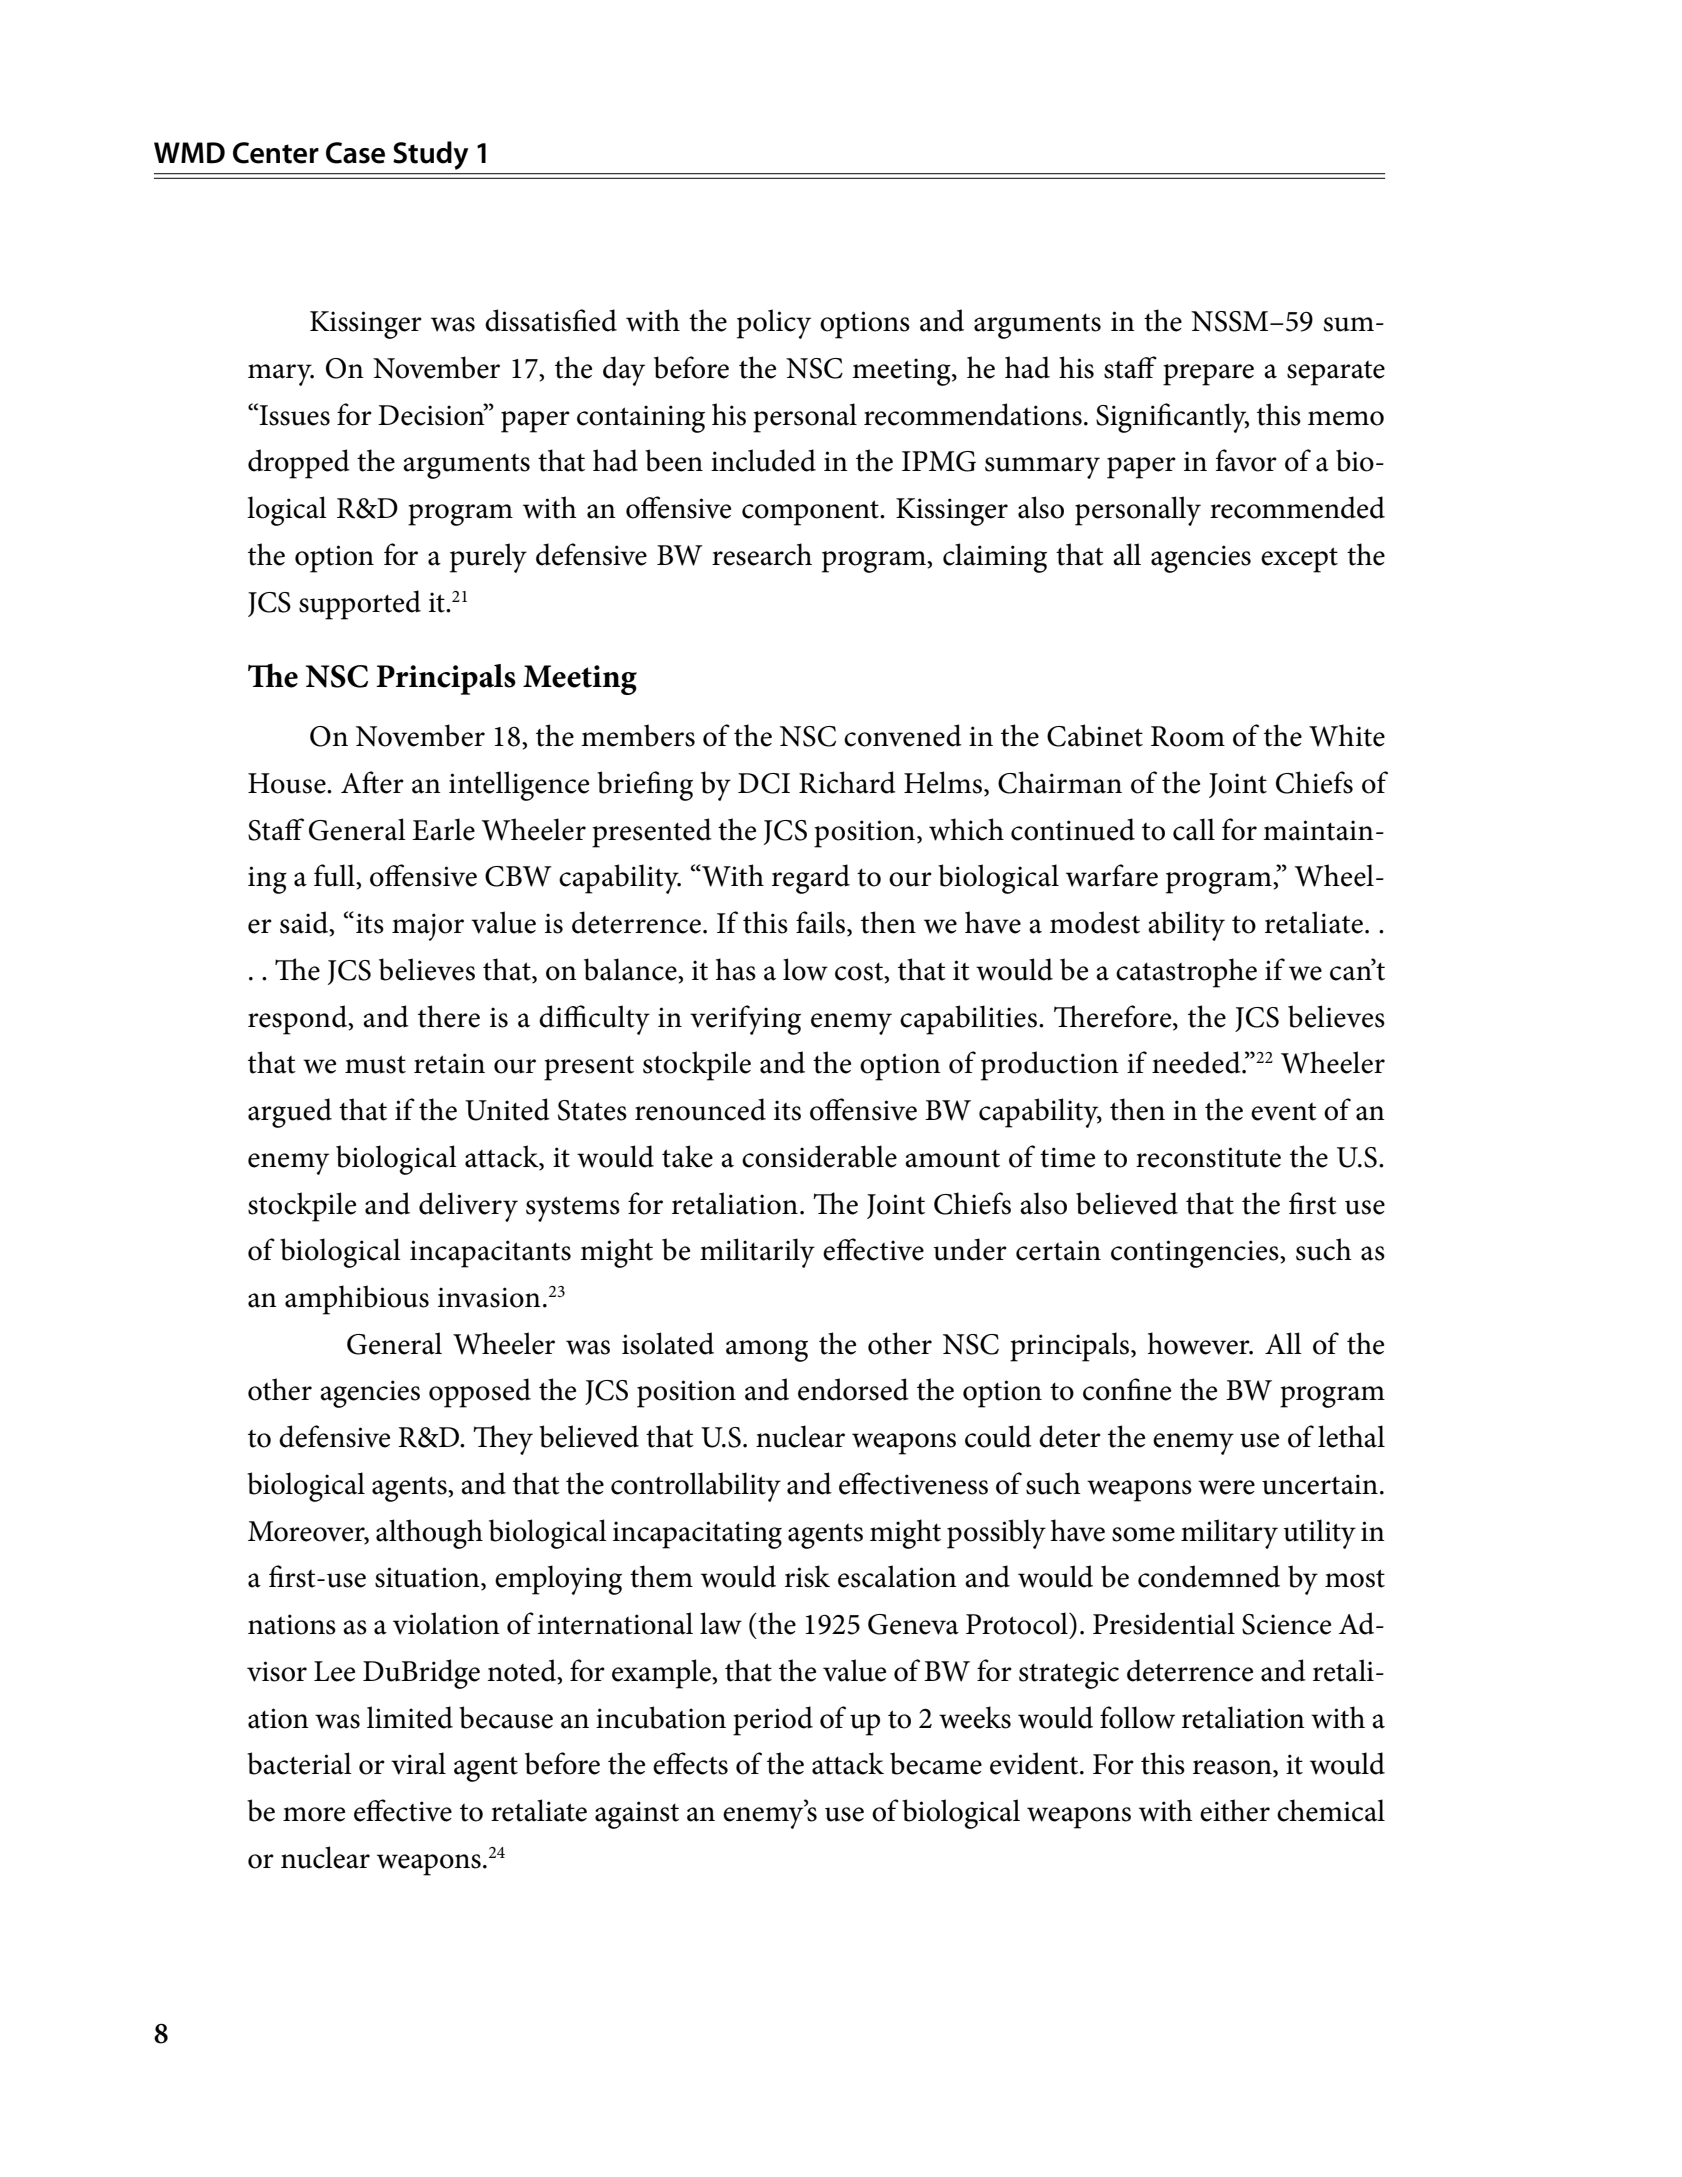 This screenshot has height=2177, width=1682. Describe the element at coordinates (357, 1300) in the screenshot. I see `amphibious` at that location.
